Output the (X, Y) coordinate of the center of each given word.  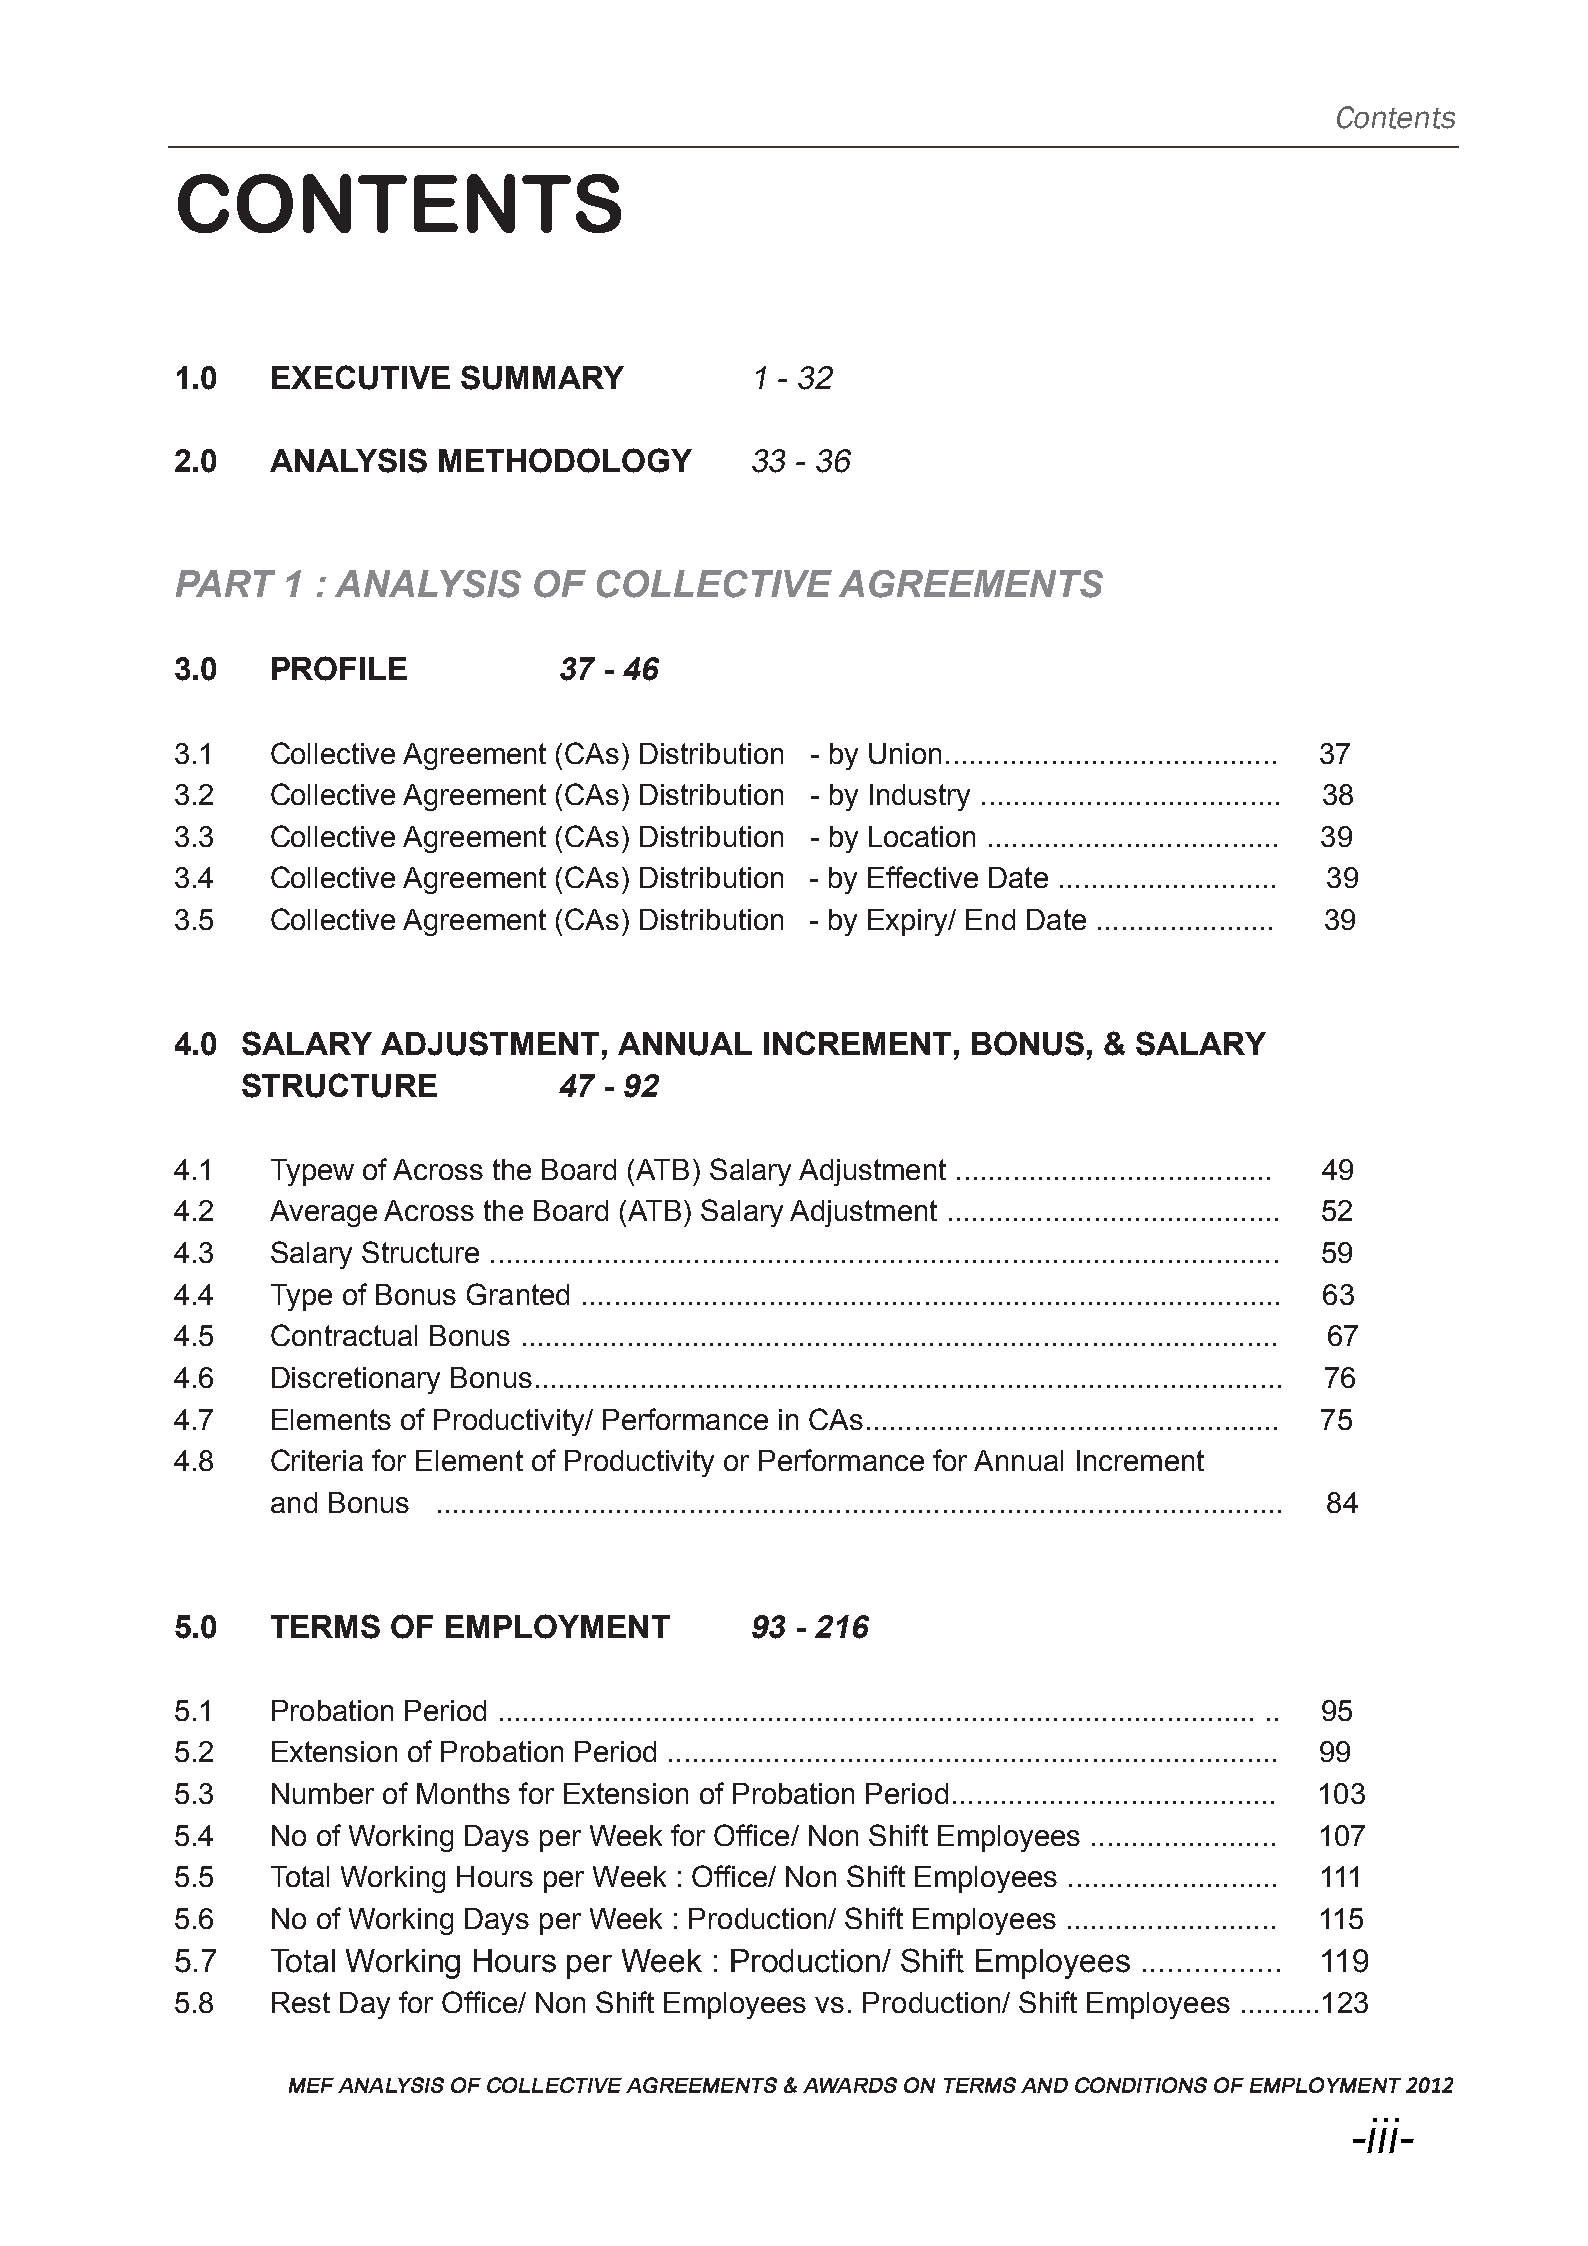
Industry (920, 797)
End (990, 919)
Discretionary (356, 1380)
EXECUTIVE (361, 377)
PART (225, 583)
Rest (301, 2002)
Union (905, 753)
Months (463, 1793)
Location (922, 836)
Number (323, 1793)
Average (323, 1213)
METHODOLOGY (565, 460)
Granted (518, 1294)
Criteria (317, 1460)
